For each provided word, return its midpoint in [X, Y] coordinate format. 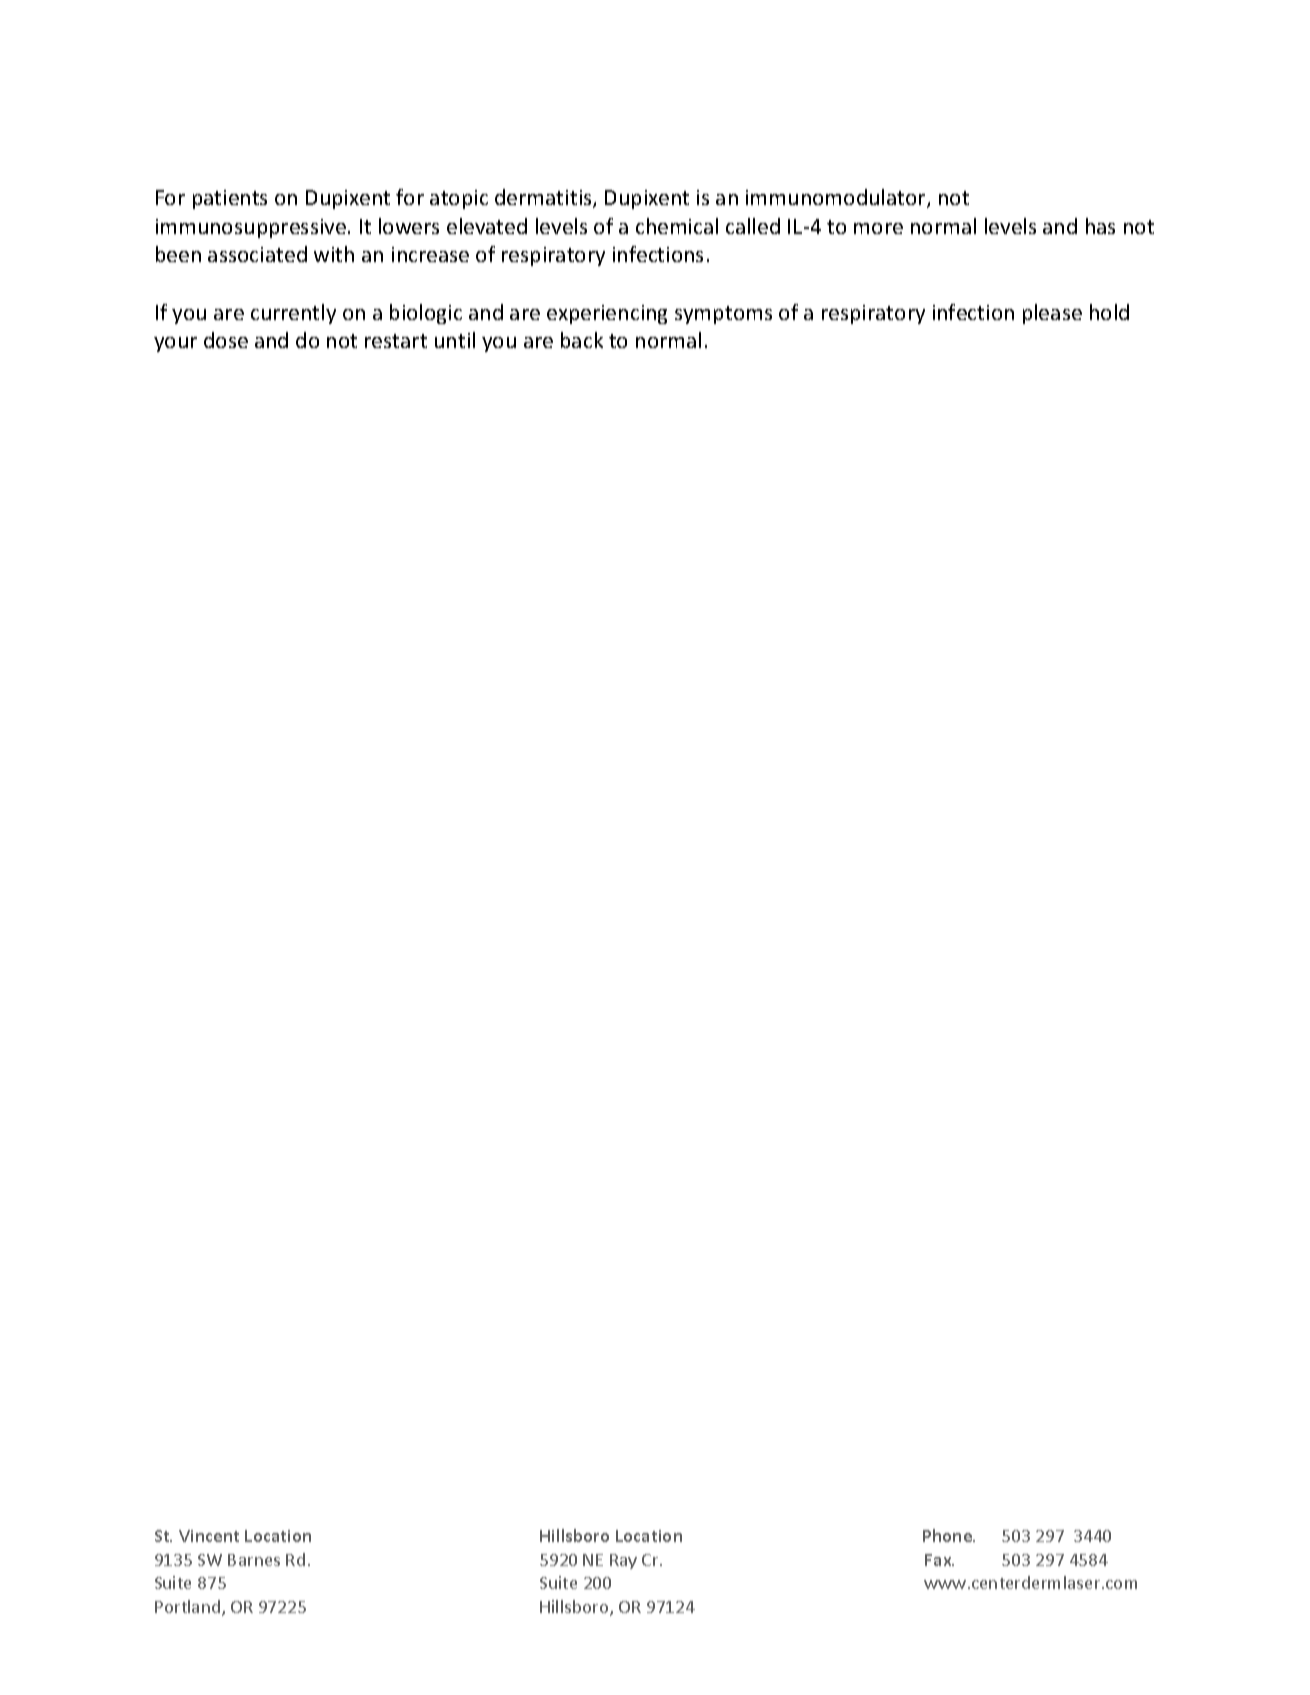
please [1052, 314]
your [175, 344]
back [582, 340]
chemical [677, 226]
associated [257, 254]
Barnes [254, 1560]
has [1100, 226]
